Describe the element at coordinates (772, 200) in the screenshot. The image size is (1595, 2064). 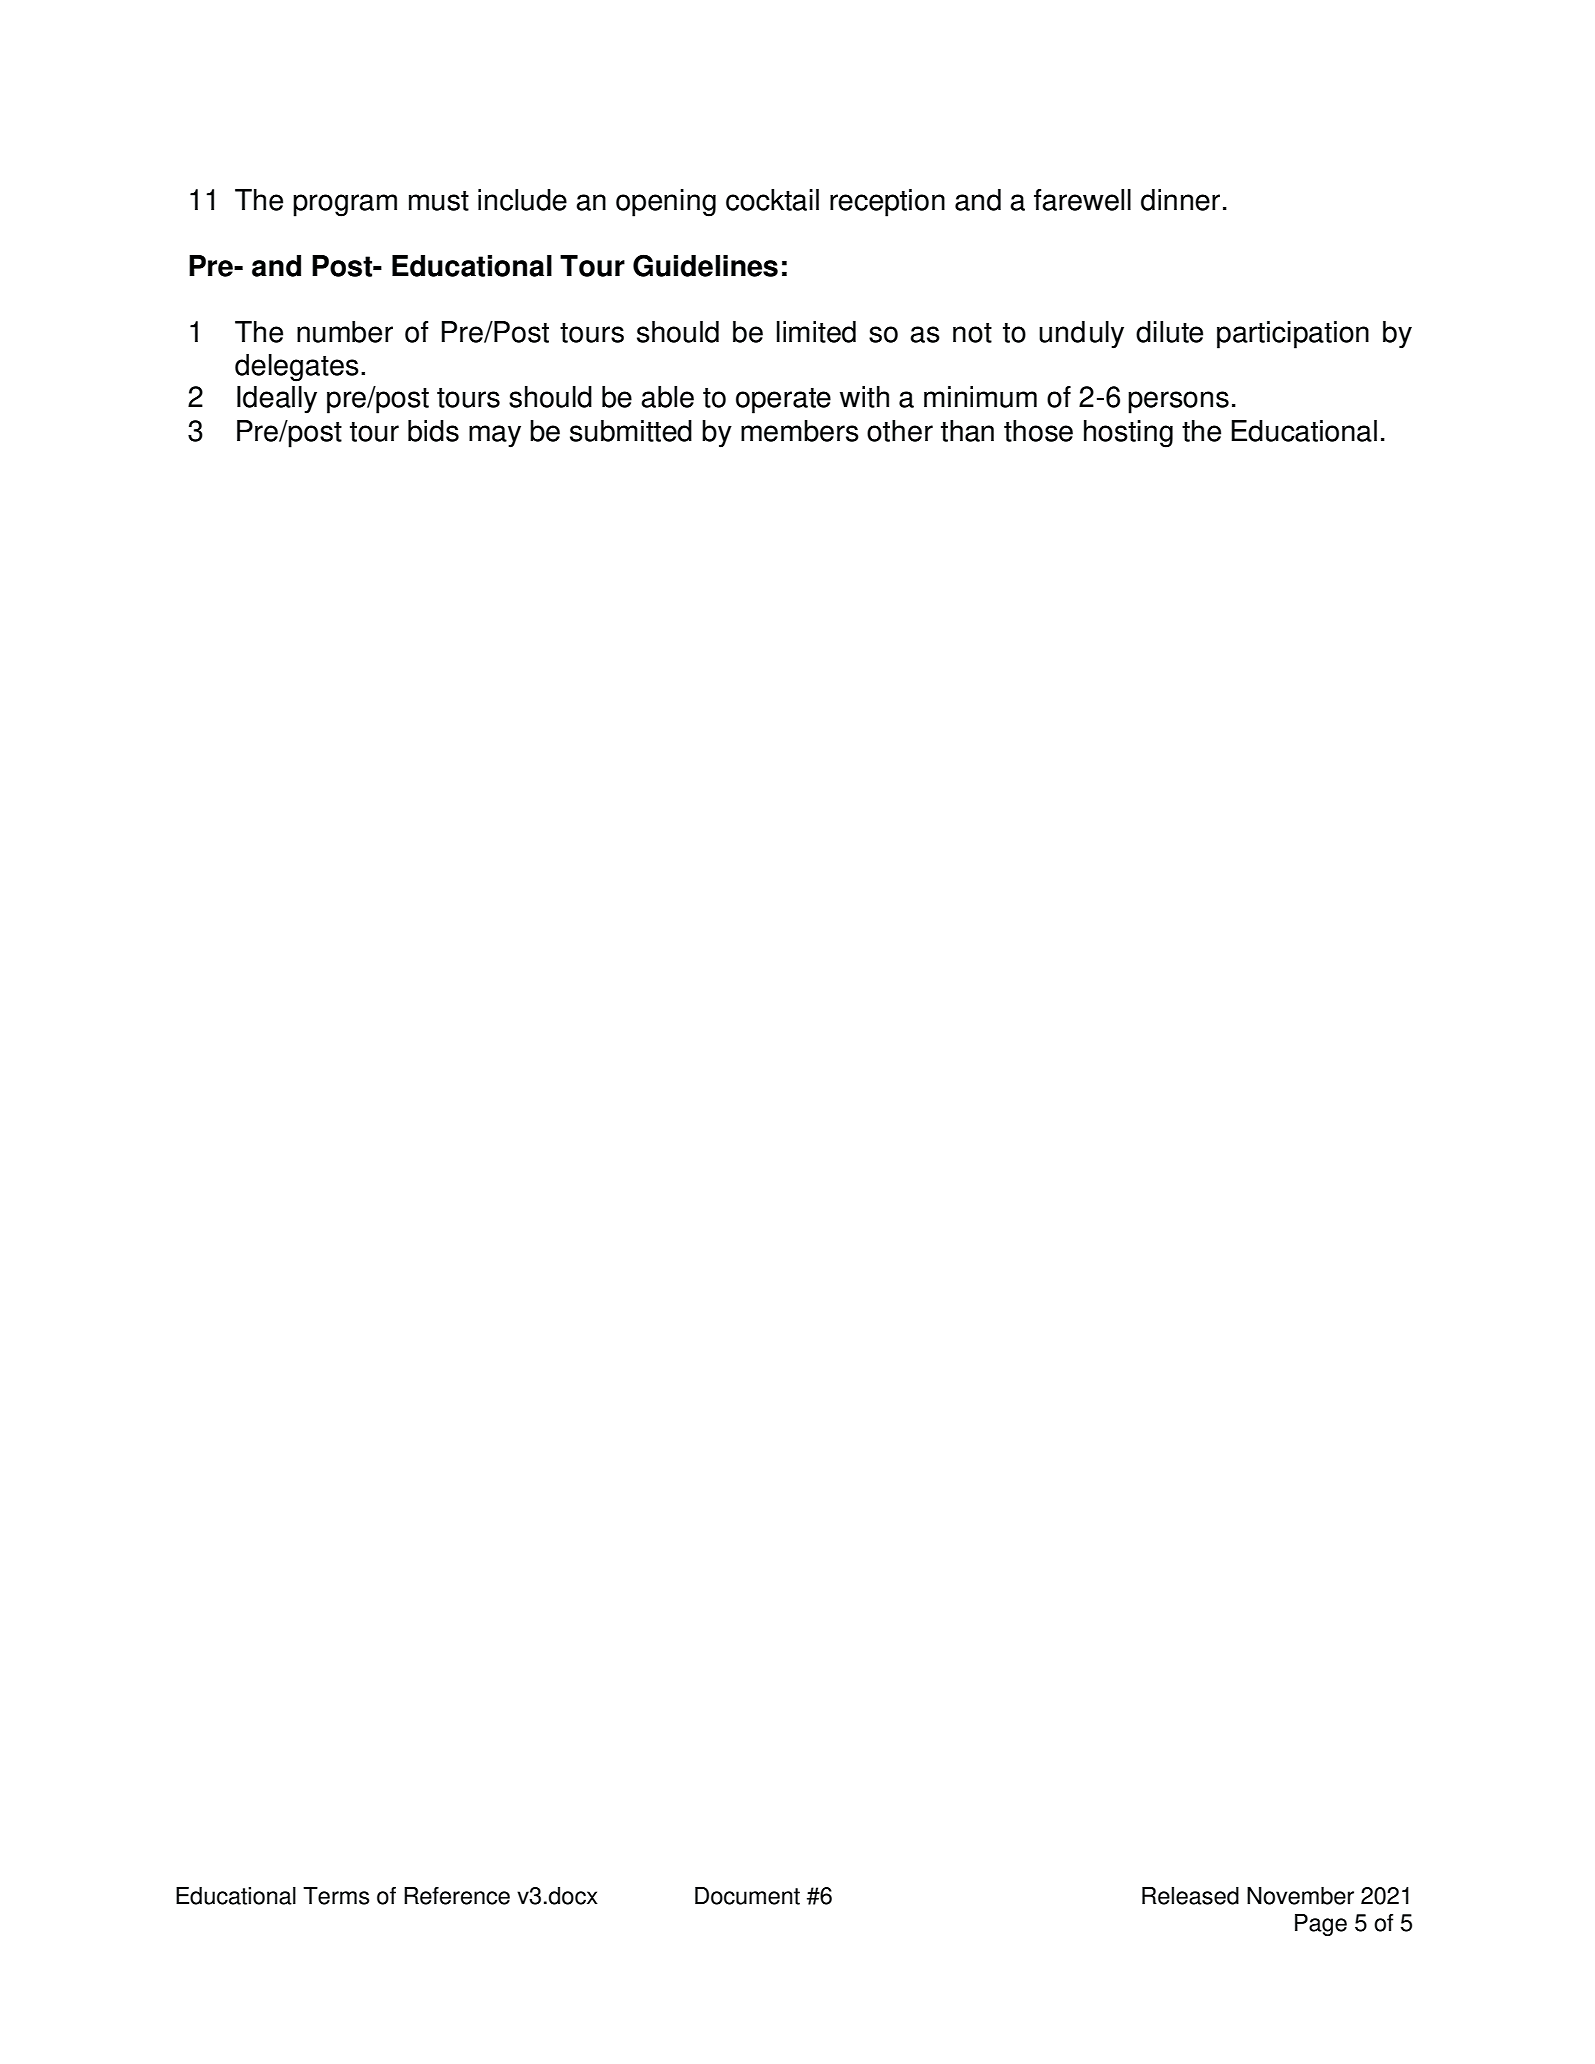
I see `cocktail` at that location.
